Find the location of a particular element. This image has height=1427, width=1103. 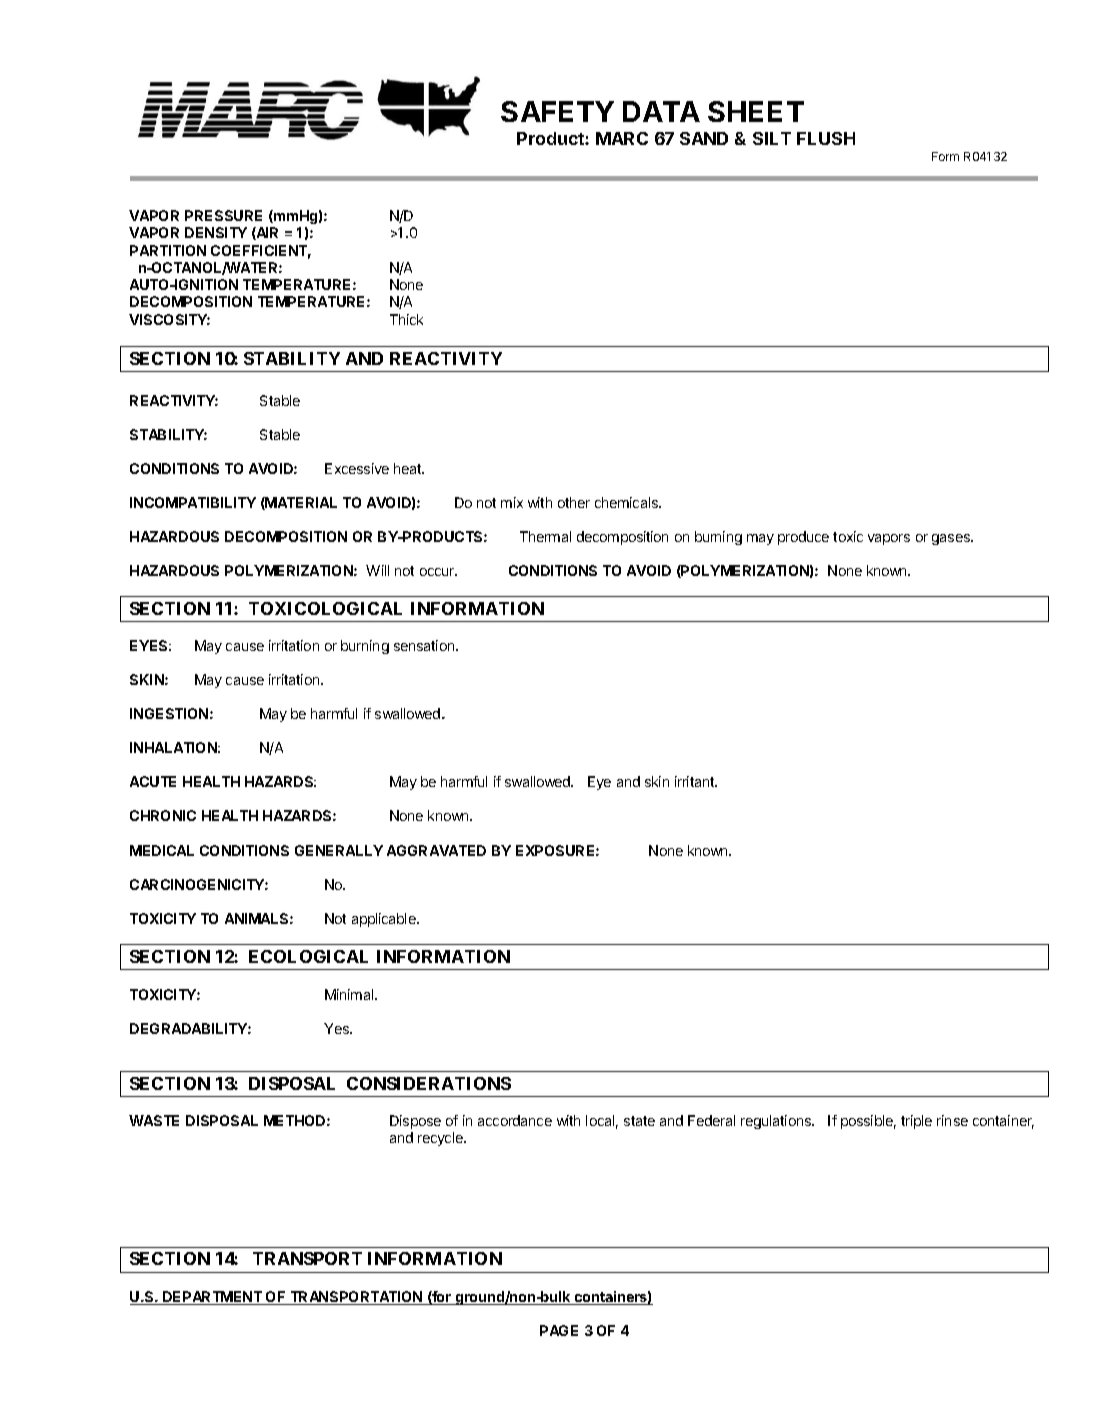

ACUTE is located at coordinates (153, 781).
